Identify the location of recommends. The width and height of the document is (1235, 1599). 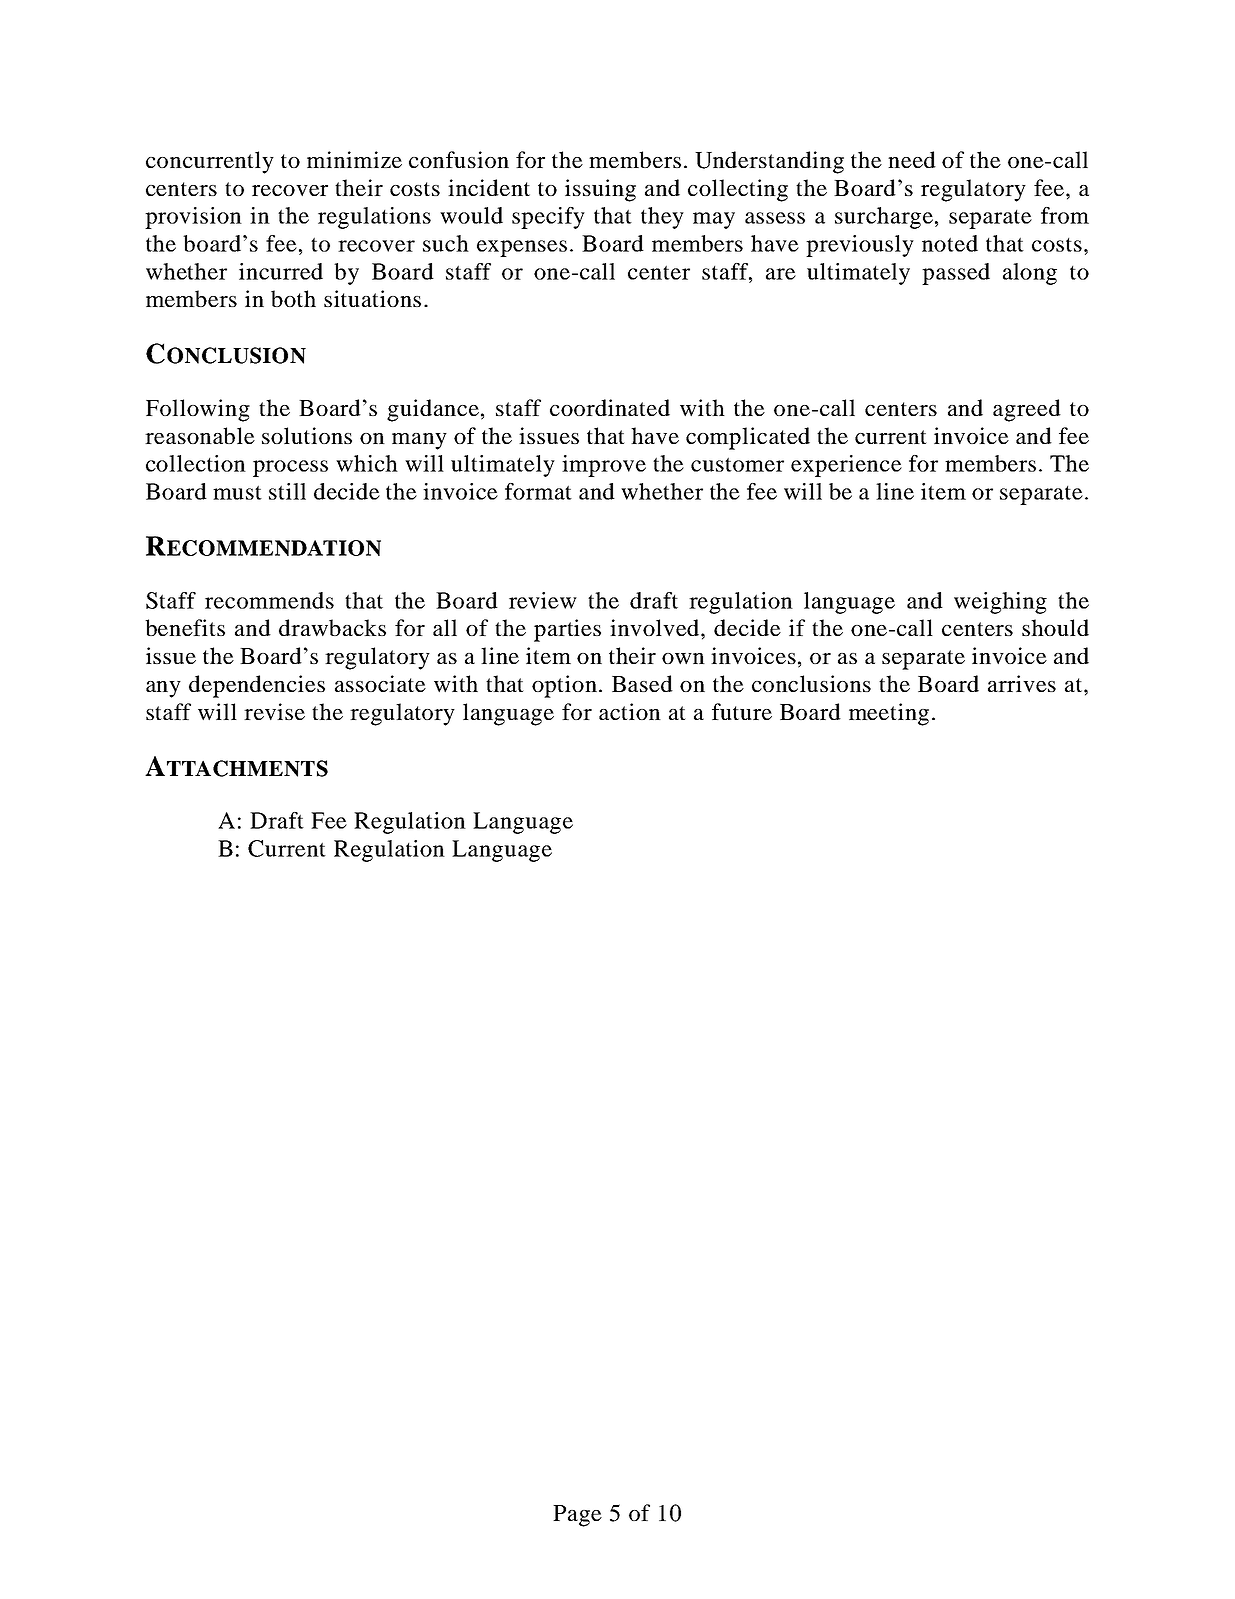
(269, 600).
